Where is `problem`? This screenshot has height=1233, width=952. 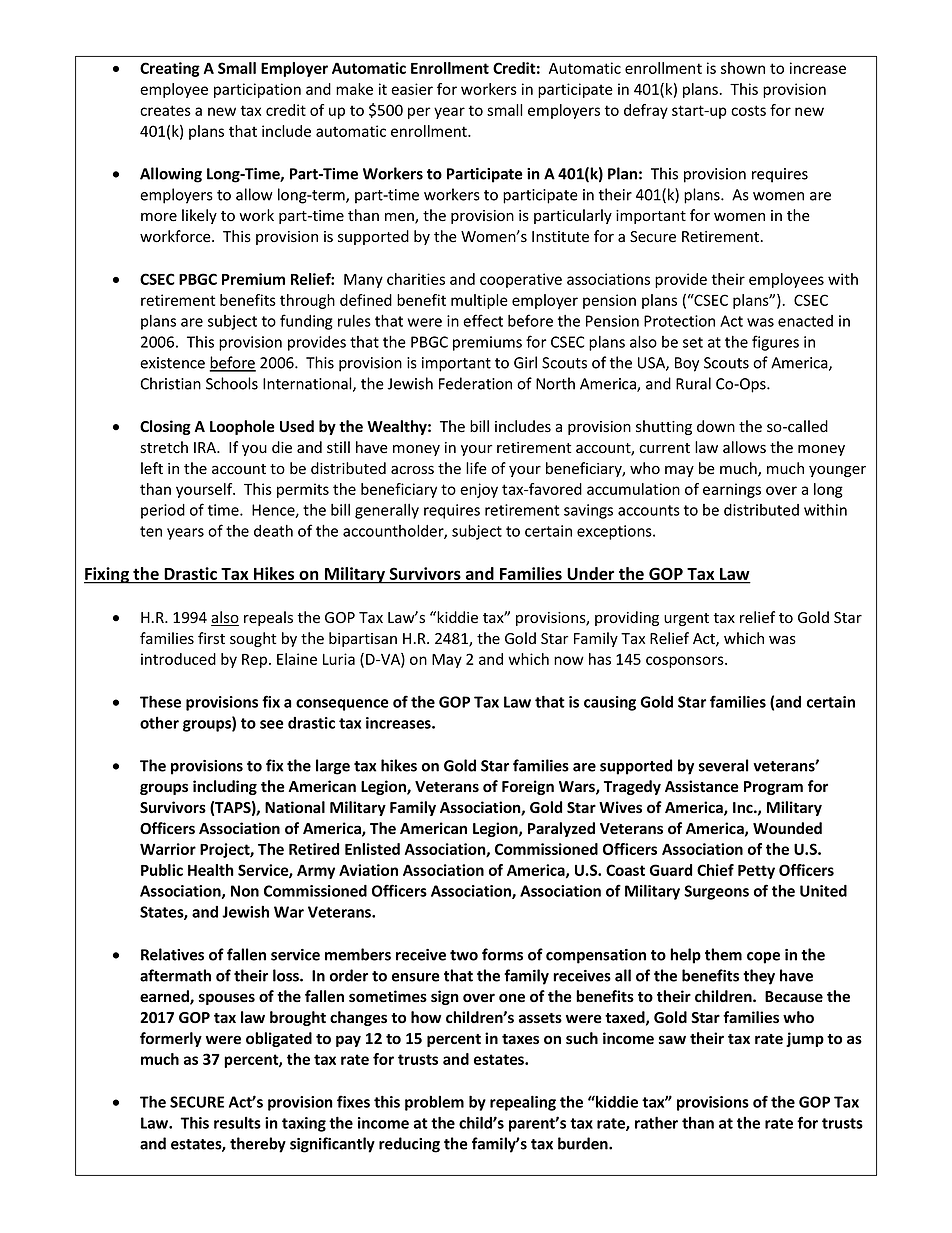
problem is located at coordinates (434, 1103).
